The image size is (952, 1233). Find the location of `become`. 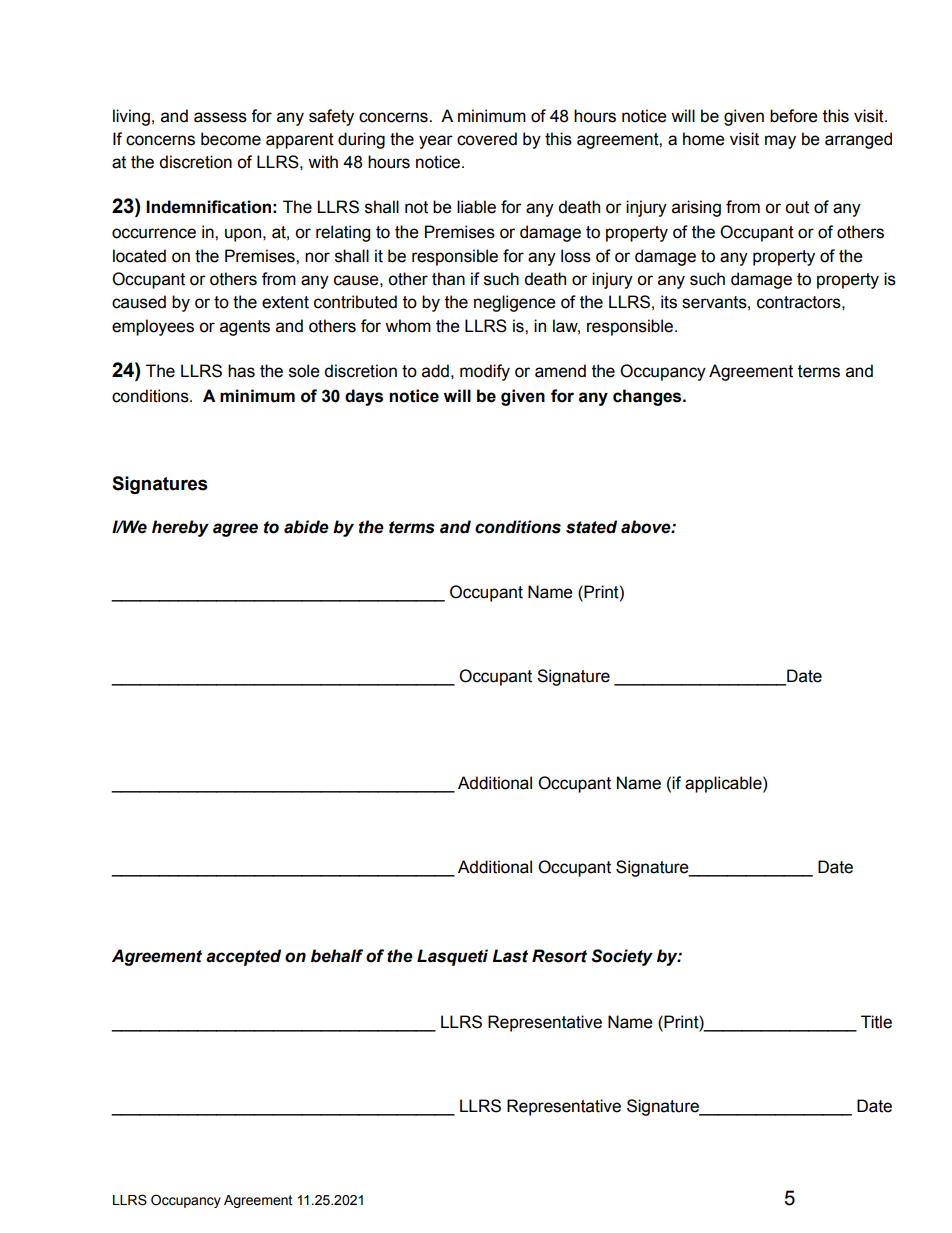

become is located at coordinates (231, 139).
